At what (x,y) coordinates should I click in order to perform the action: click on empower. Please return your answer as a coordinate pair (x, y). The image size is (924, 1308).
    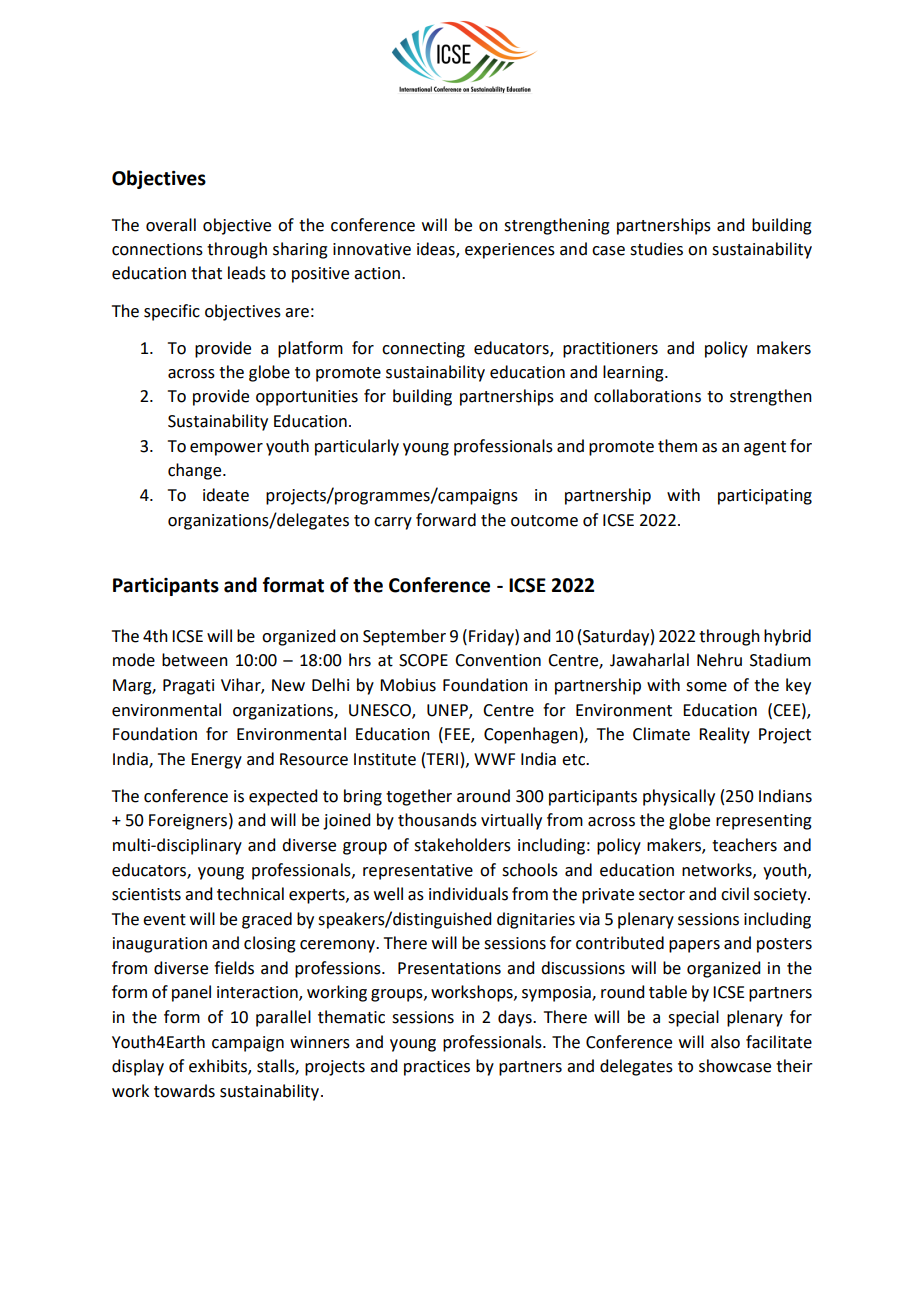
    Looking at the image, I should click on (226, 449).
